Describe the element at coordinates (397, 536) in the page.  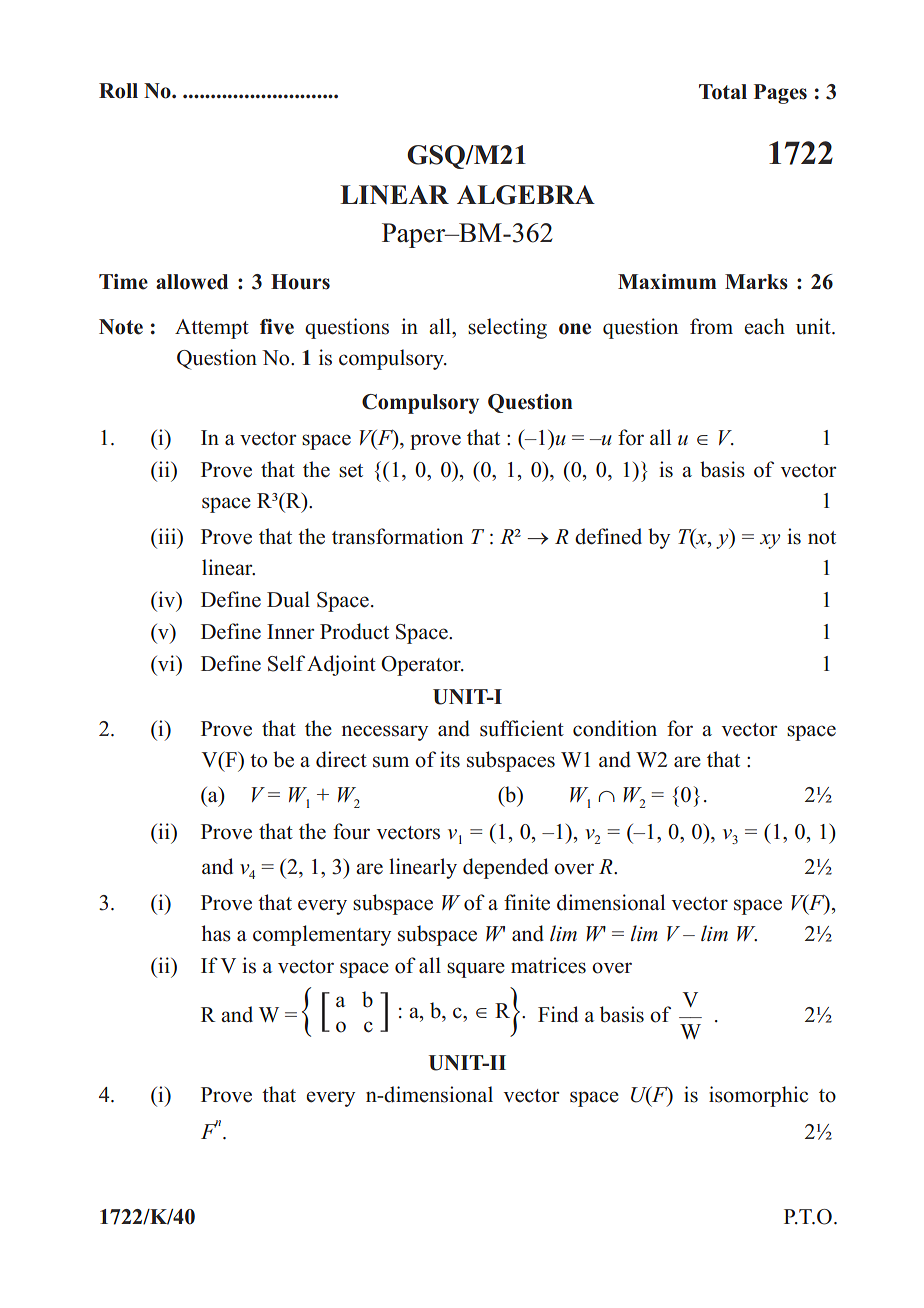
I see `transformation` at that location.
